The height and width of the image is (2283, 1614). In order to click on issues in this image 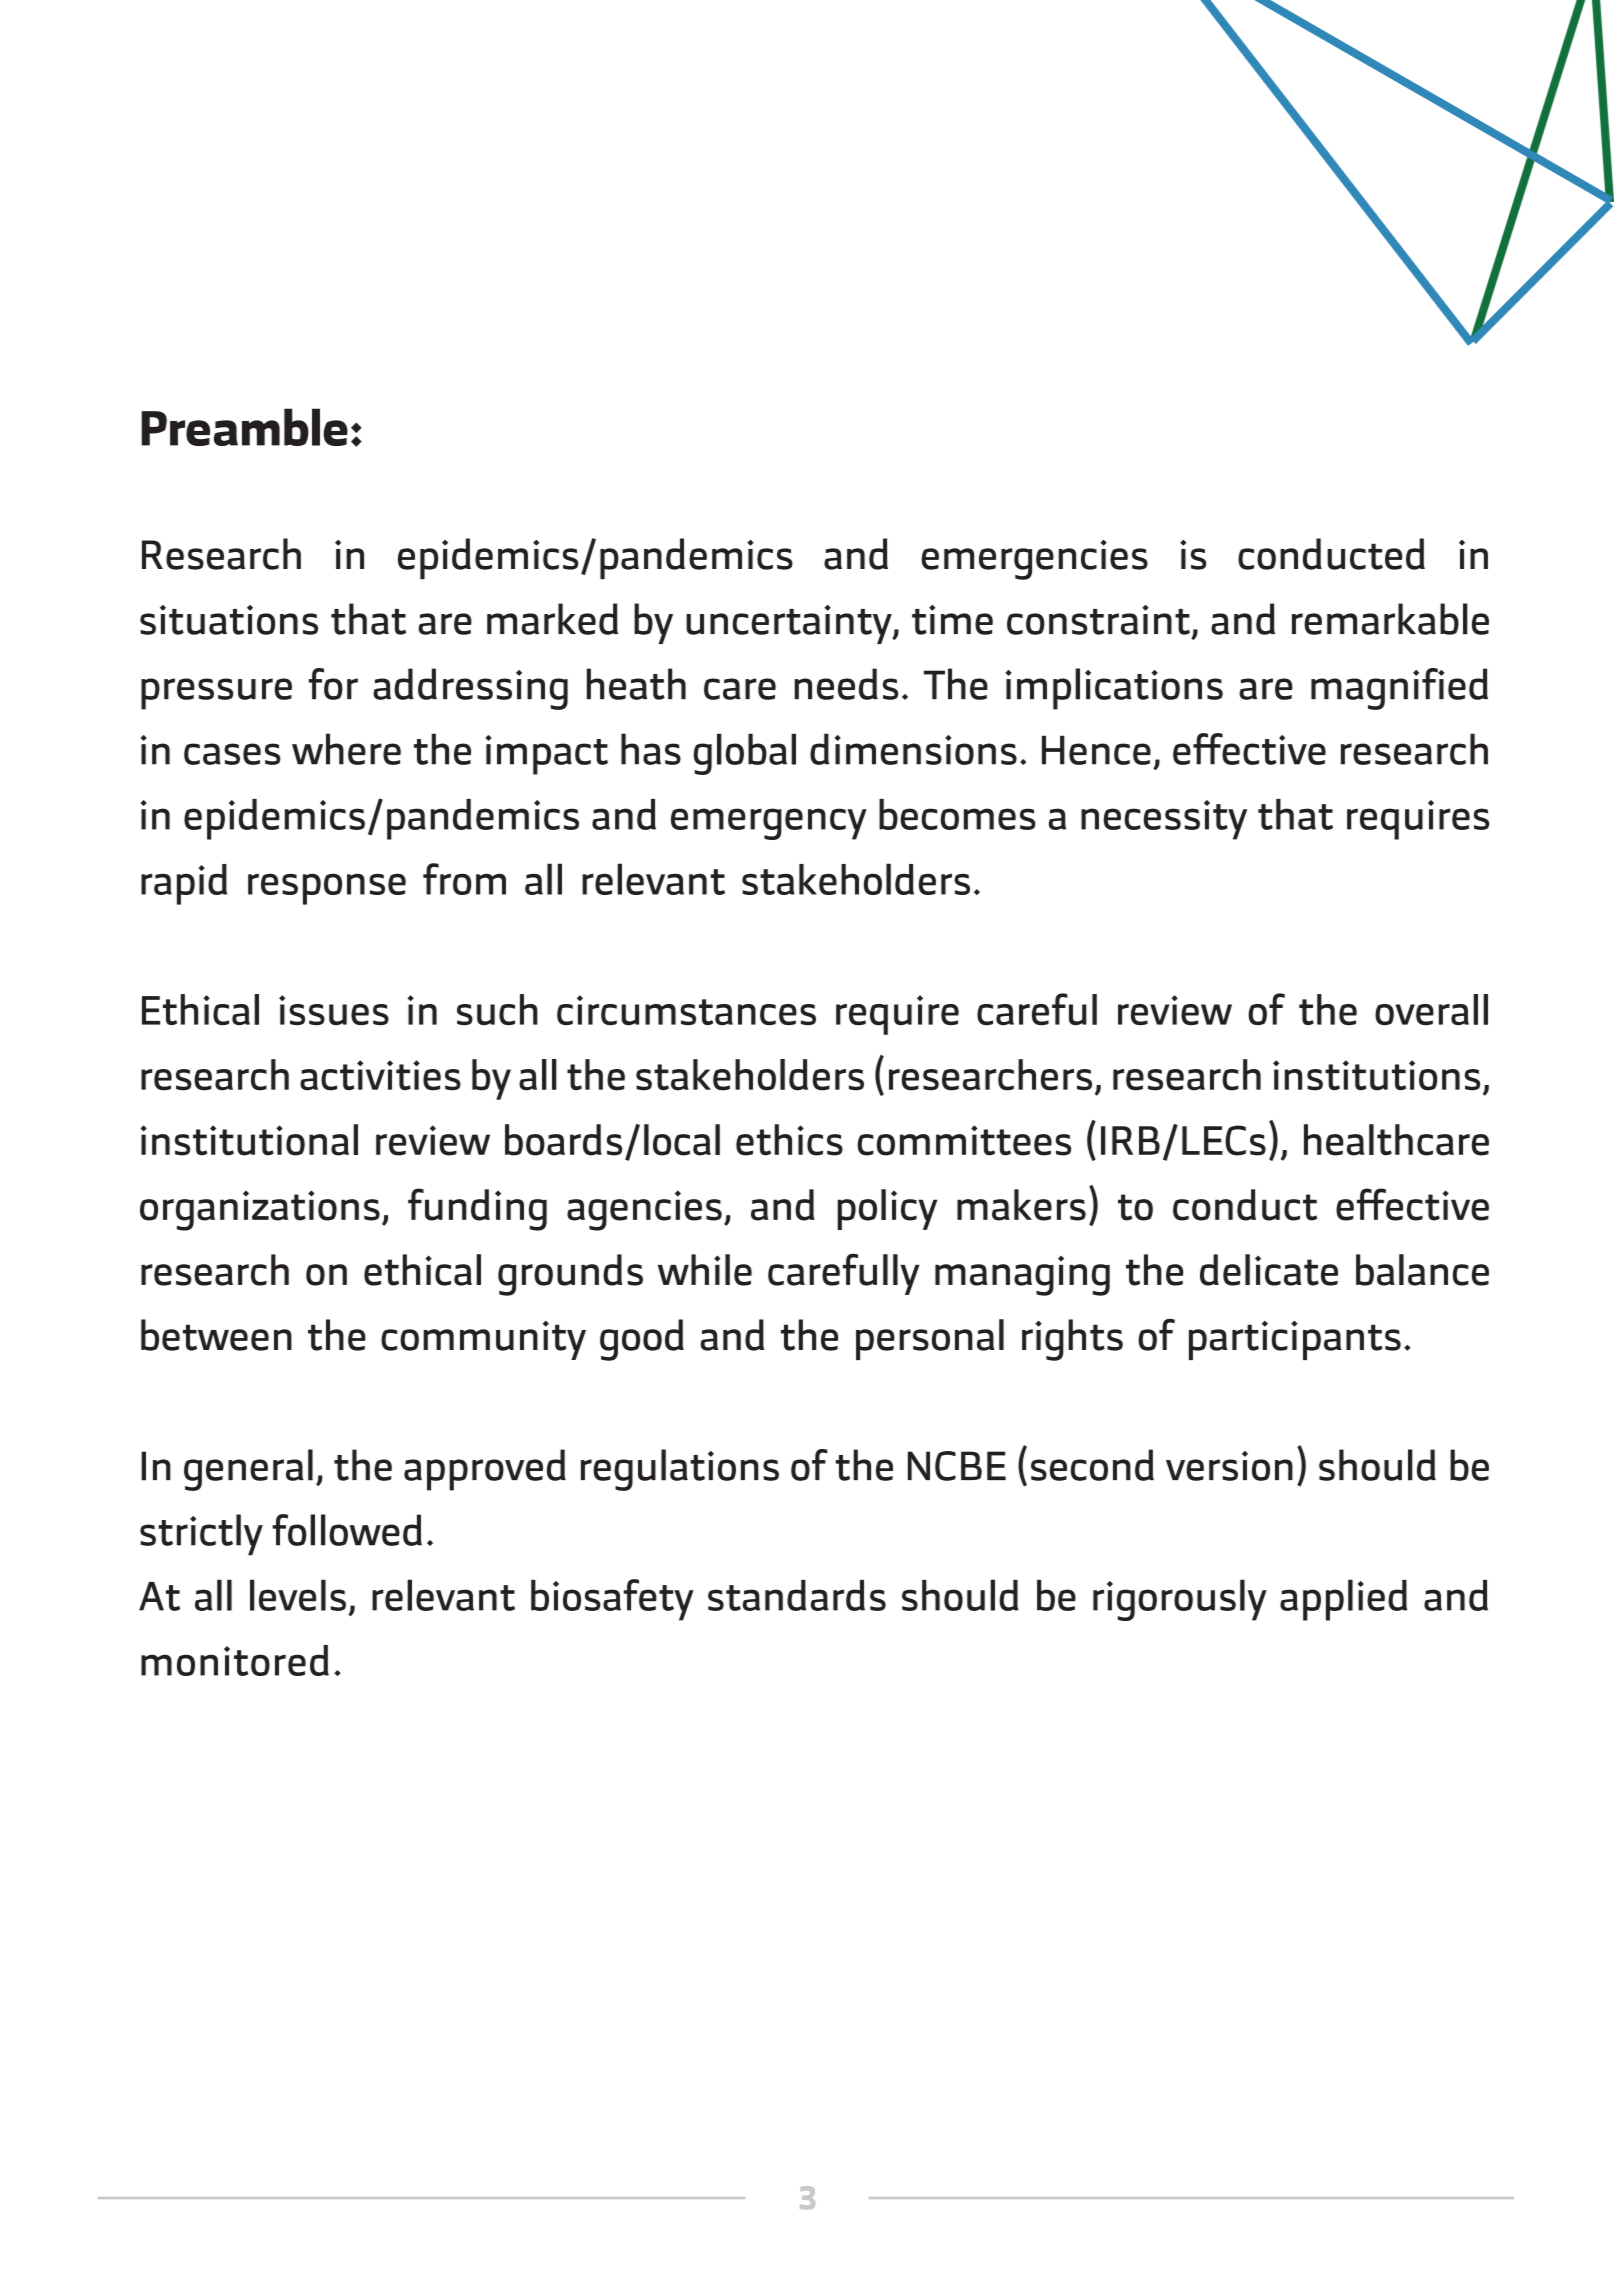, I will do `click(334, 1010)`.
